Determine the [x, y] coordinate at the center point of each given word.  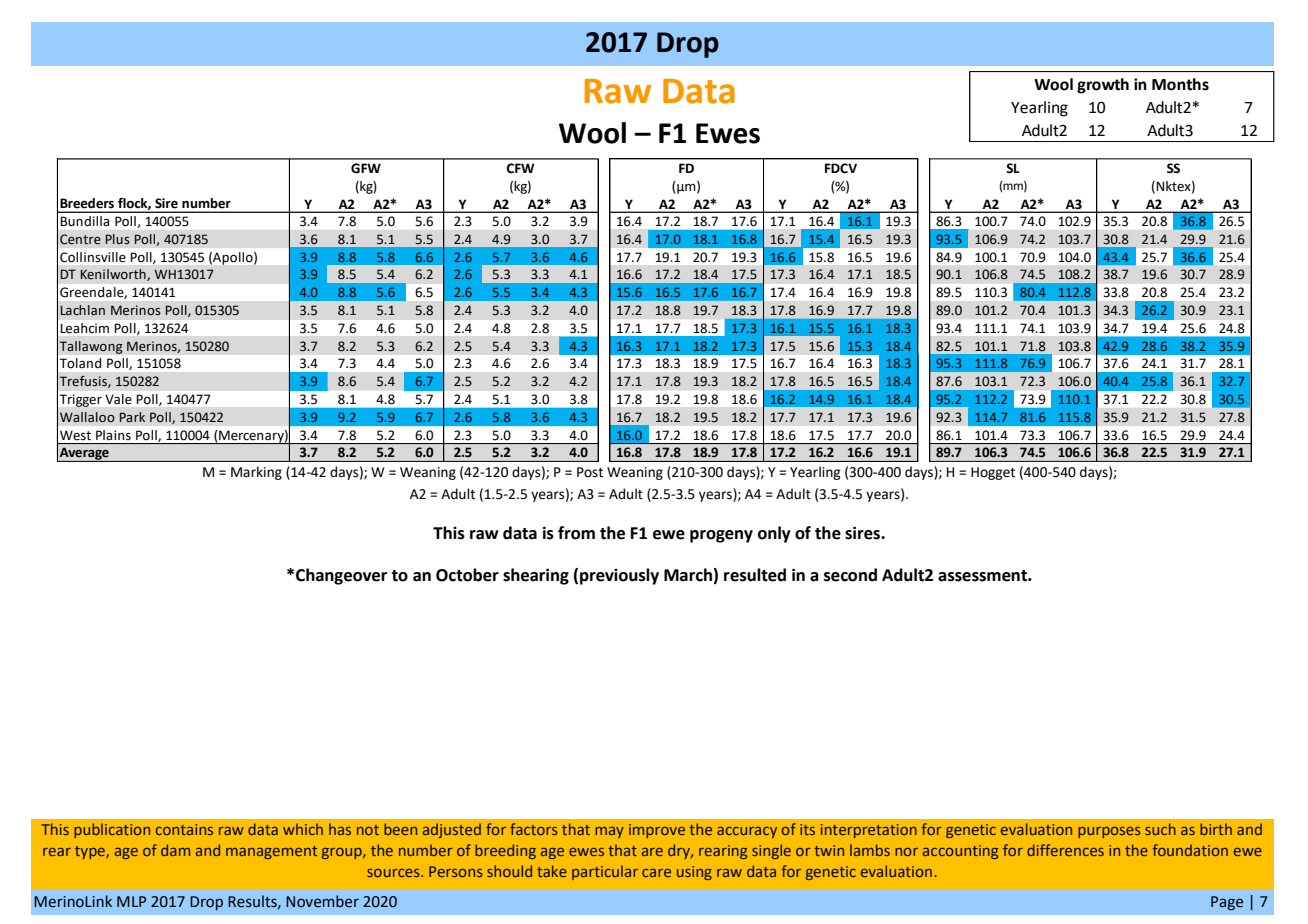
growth [1103, 86]
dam [175, 850]
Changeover [341, 576]
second [850, 575]
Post [590, 472]
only [774, 534]
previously [619, 576]
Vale [119, 399]
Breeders [87, 203]
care [656, 873]
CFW [520, 168]
